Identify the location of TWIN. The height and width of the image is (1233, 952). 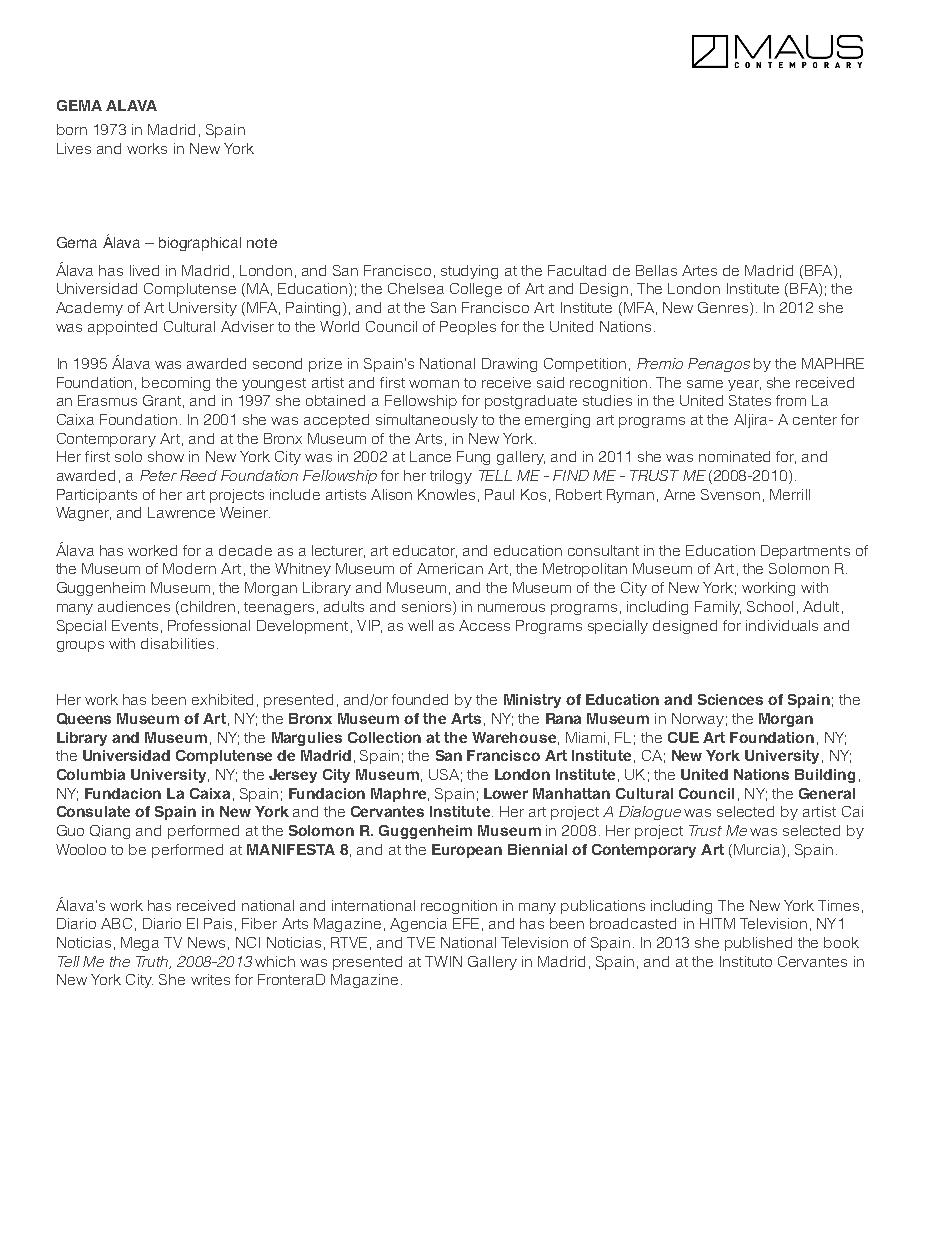
(443, 961).
